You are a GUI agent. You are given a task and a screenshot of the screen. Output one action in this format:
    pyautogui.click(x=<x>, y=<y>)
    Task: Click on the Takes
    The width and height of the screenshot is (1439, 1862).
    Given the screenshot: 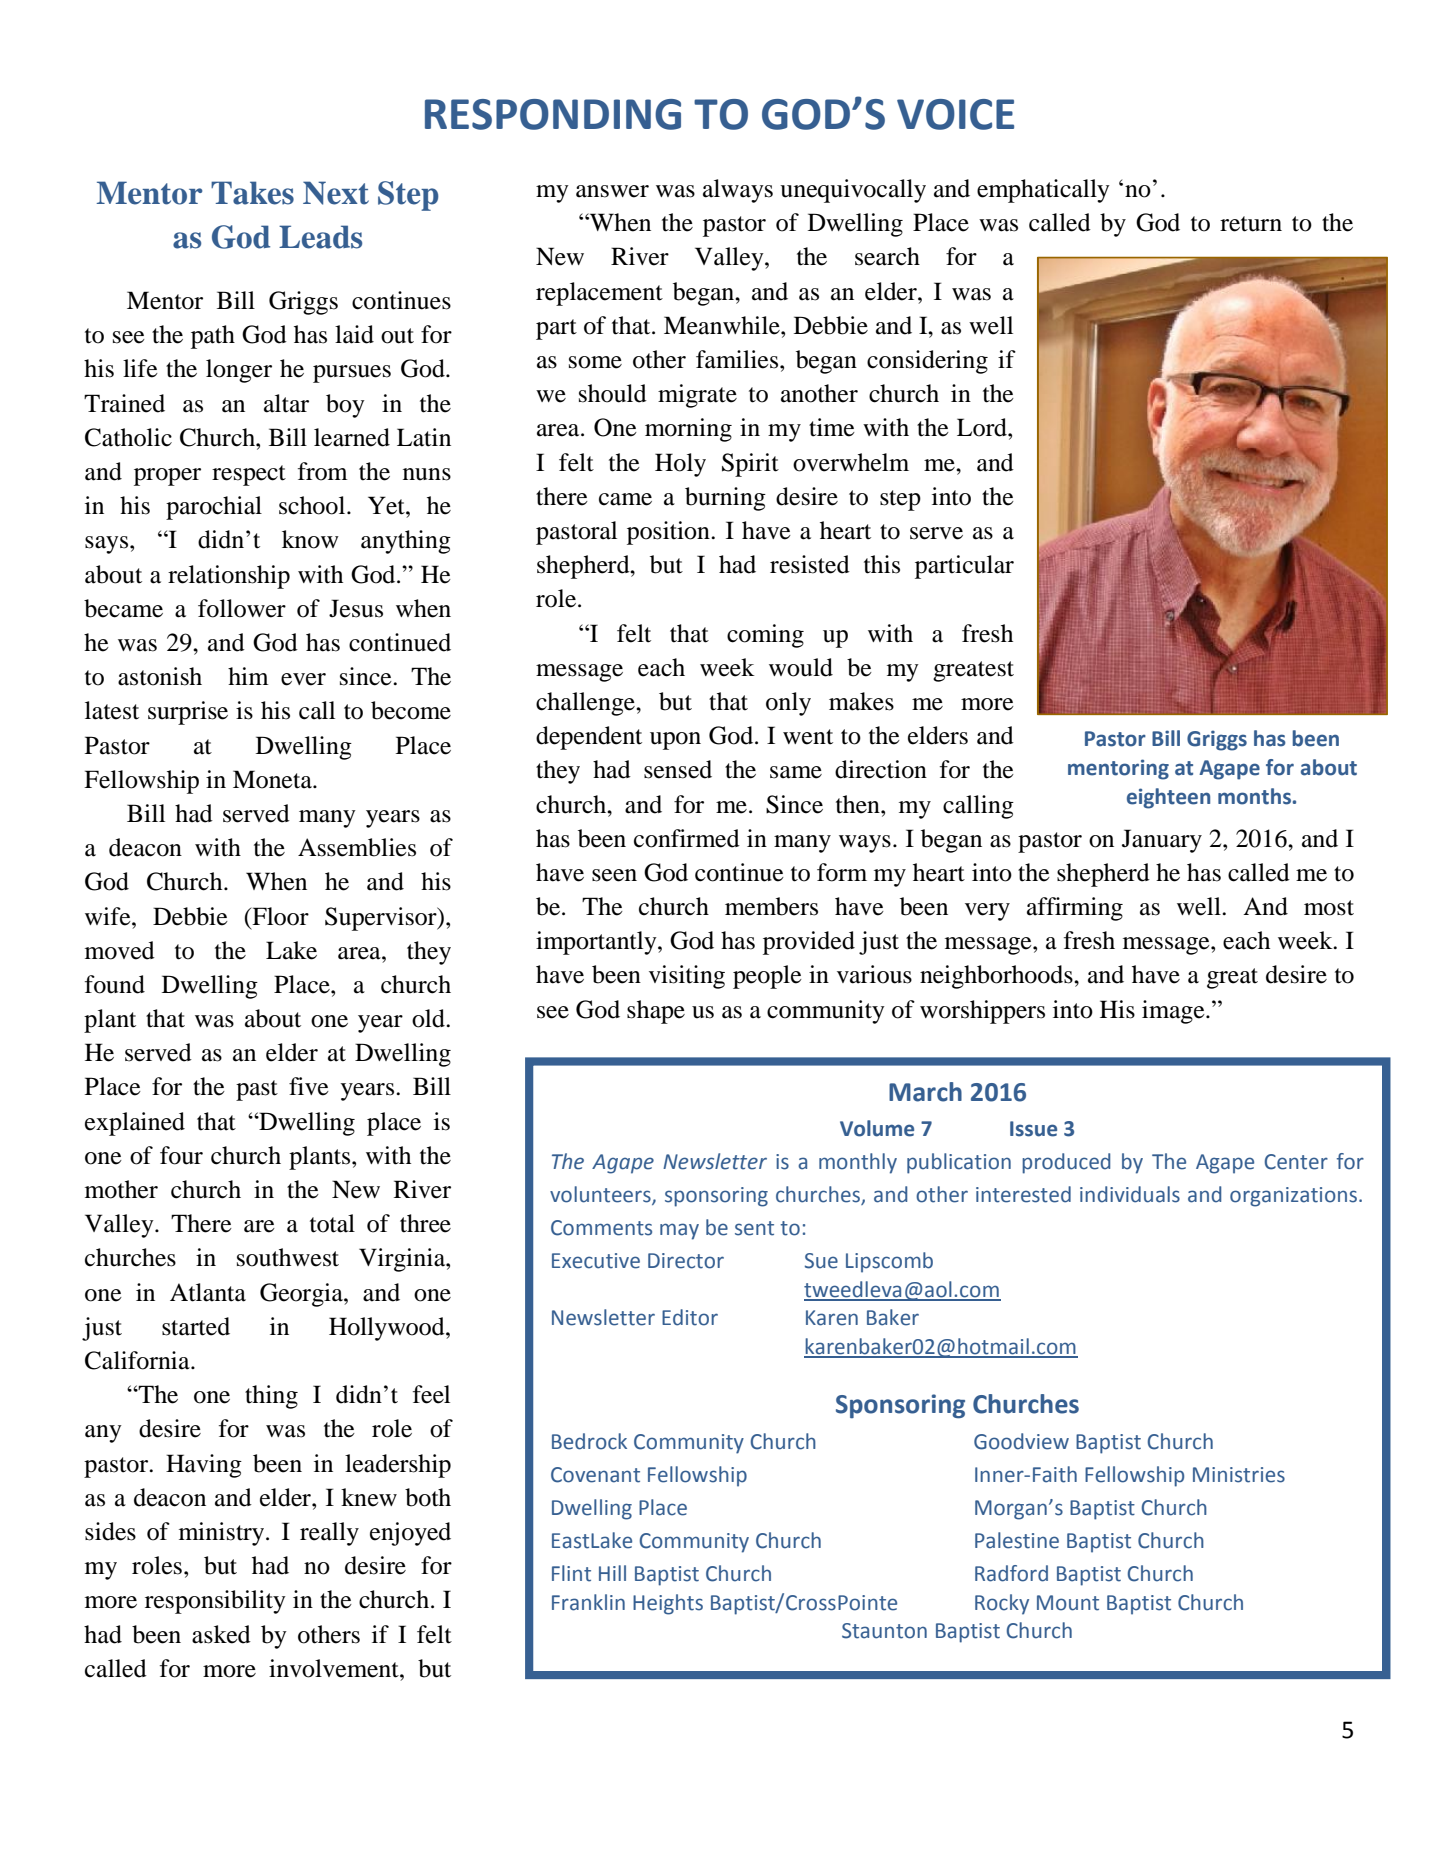 What is the action you would take?
    pyautogui.click(x=252, y=193)
